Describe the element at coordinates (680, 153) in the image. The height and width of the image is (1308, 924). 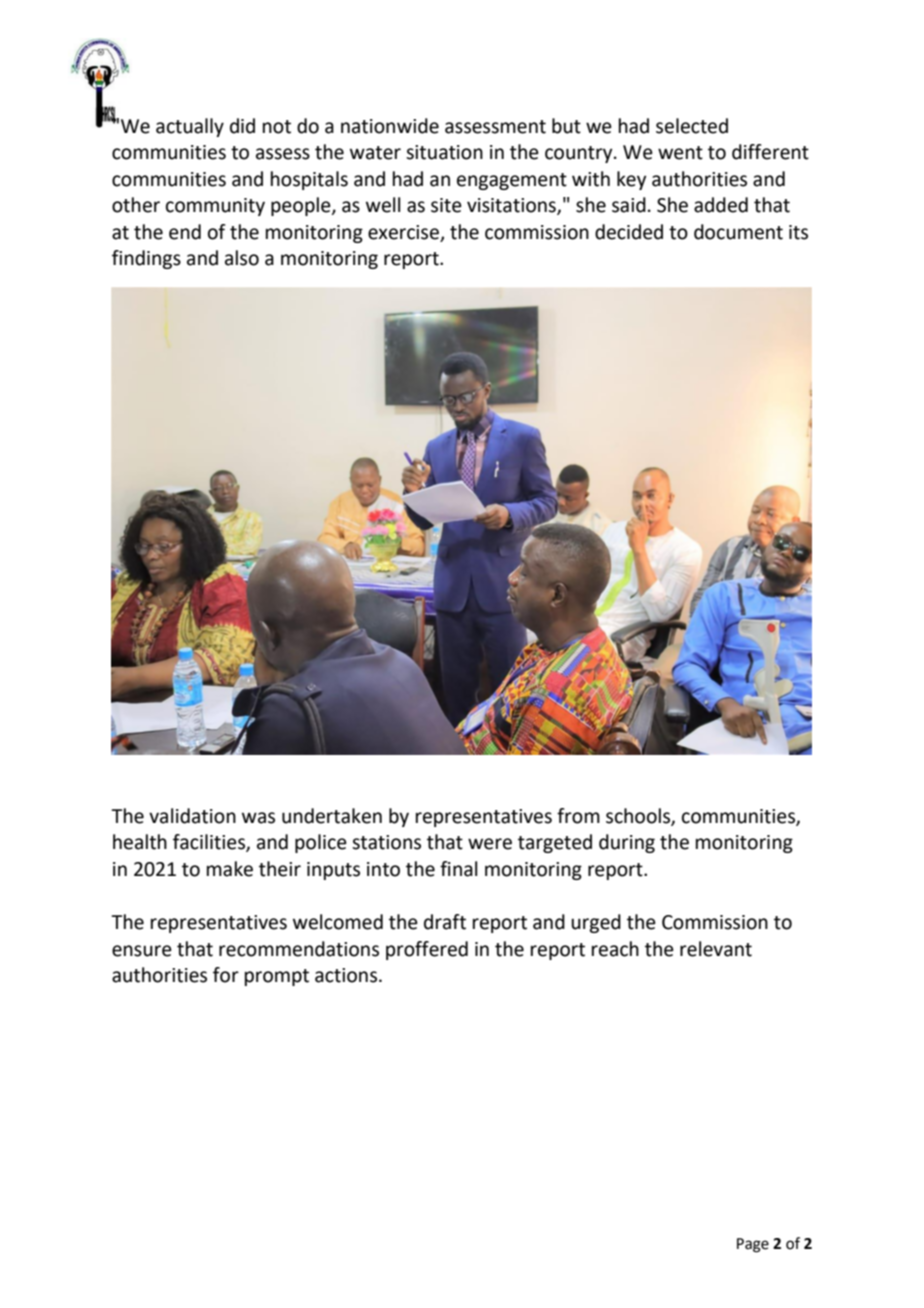
I see `went` at that location.
